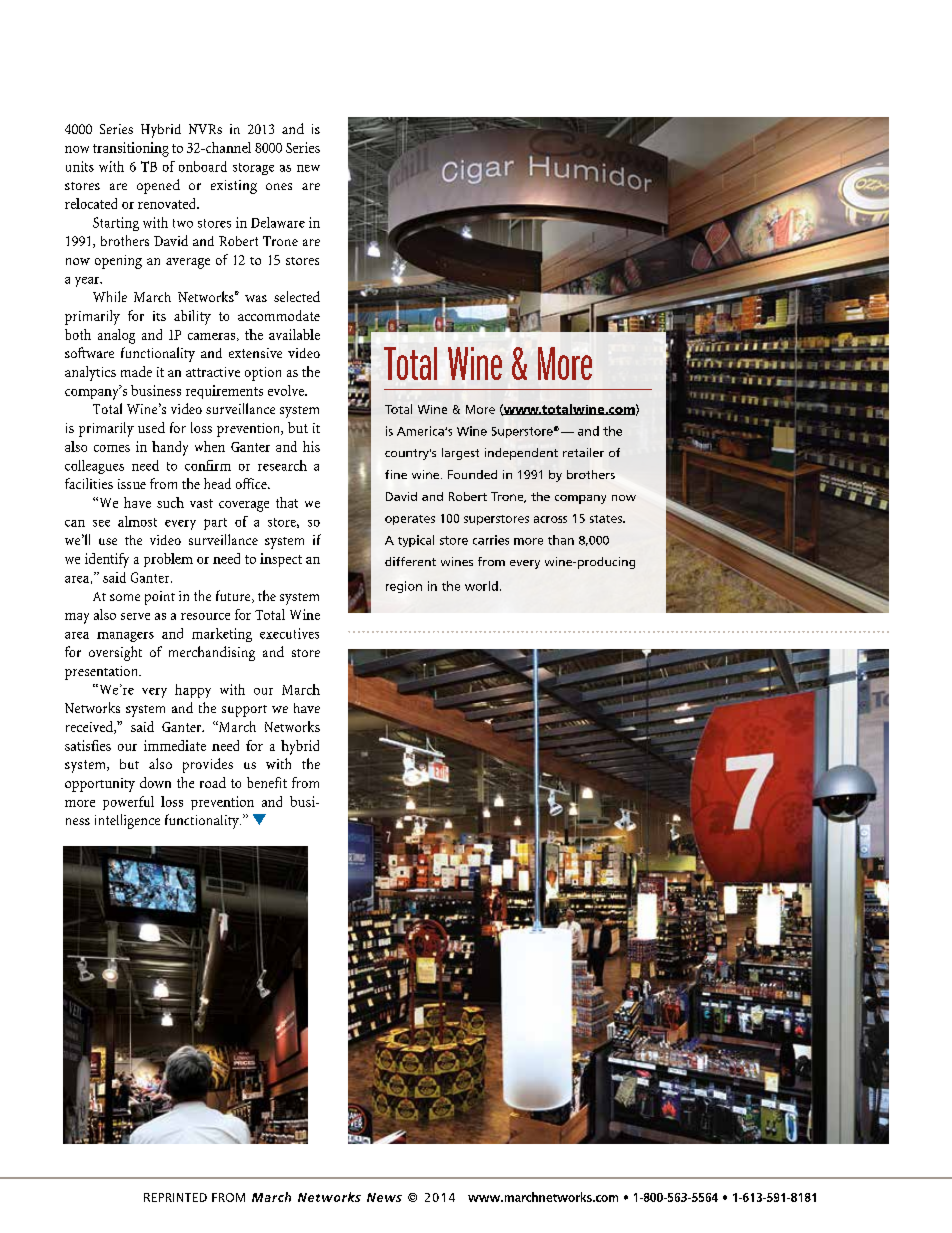  What do you see at coordinates (158, 186) in the image?
I see `opened` at bounding box center [158, 186].
